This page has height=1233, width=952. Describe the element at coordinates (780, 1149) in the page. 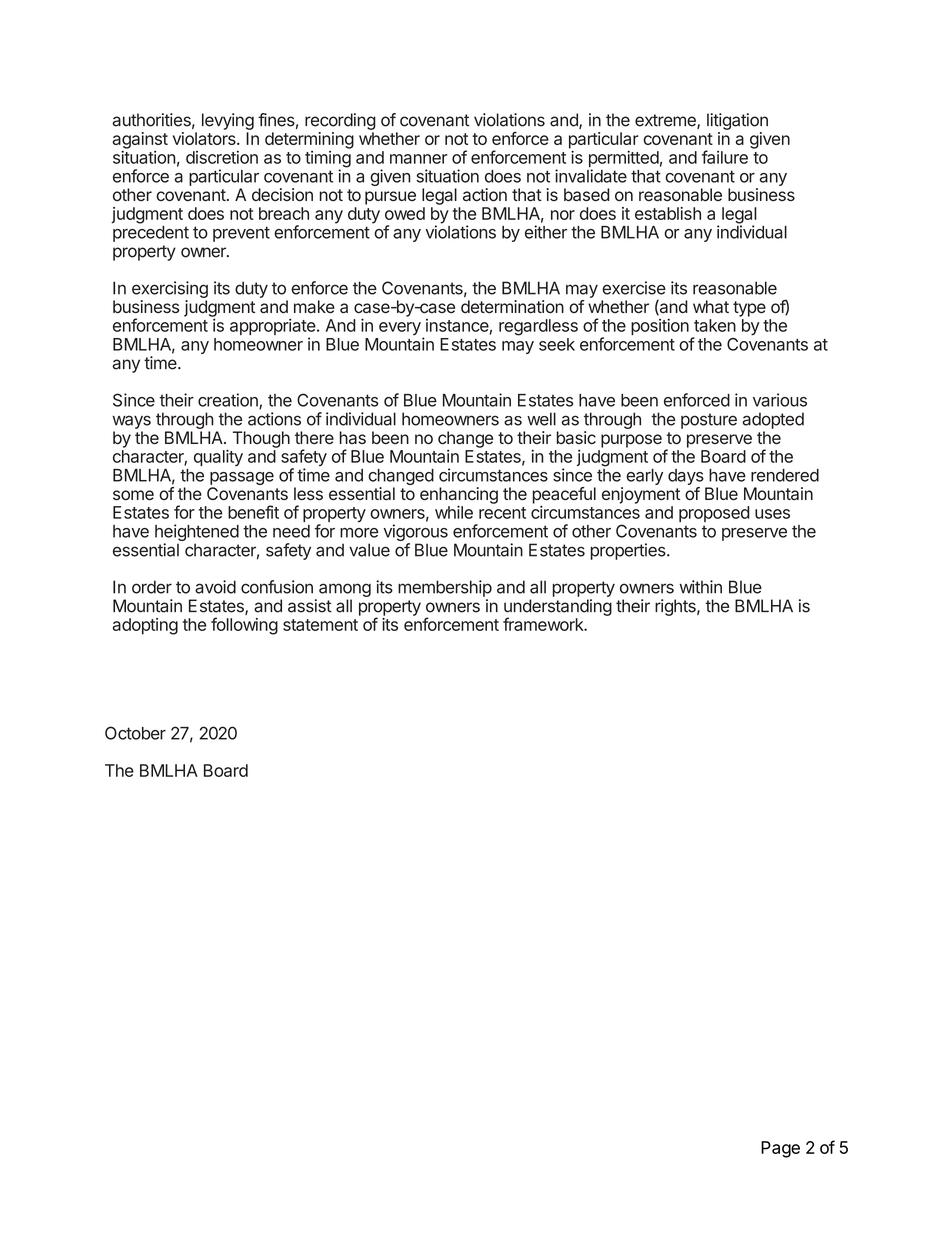

I see `Page` at that location.
